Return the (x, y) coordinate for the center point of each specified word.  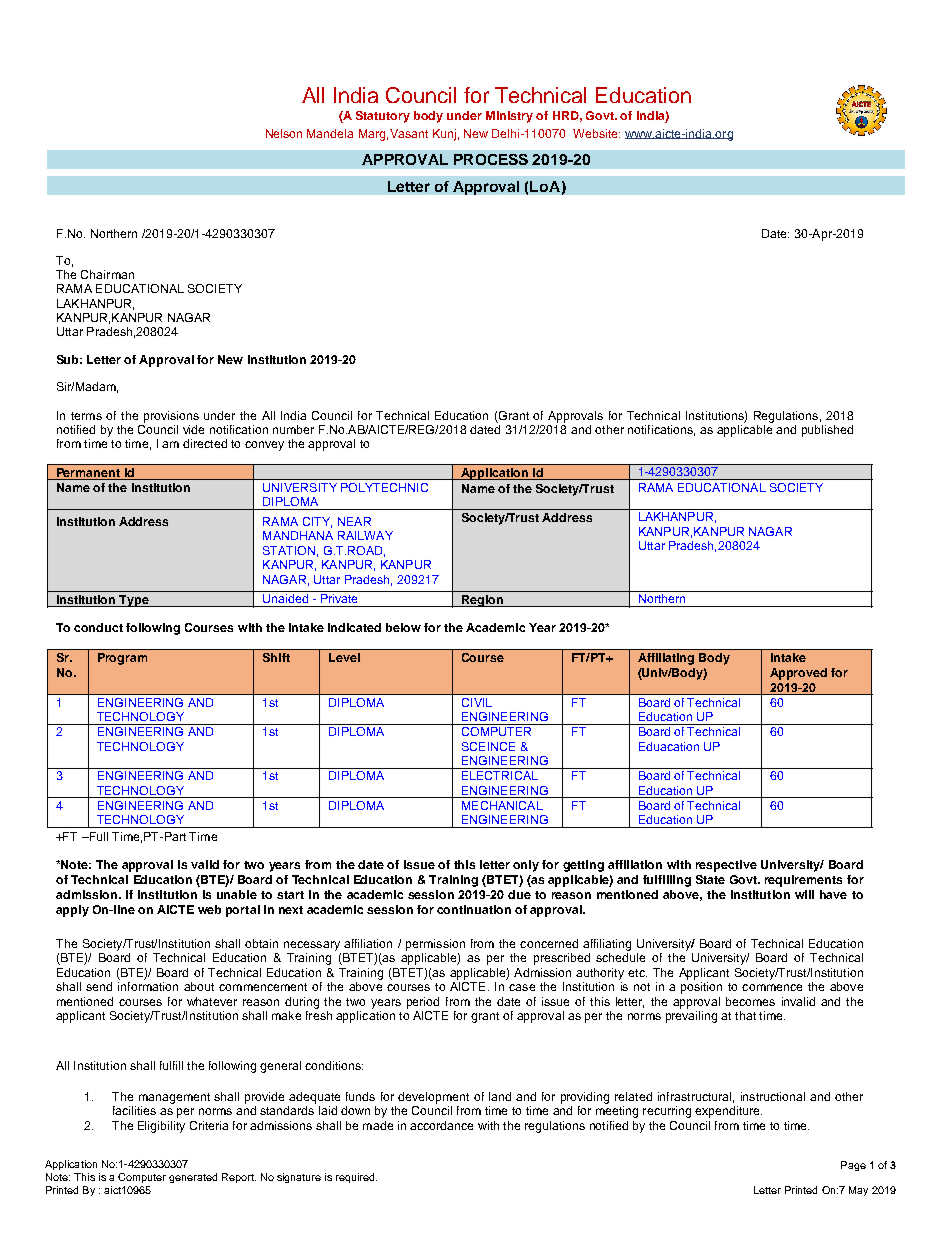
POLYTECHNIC (384, 487)
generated (193, 1178)
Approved (798, 674)
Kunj (444, 135)
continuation (474, 909)
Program (122, 659)
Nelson (284, 133)
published (827, 431)
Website (596, 133)
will (804, 894)
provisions (171, 417)
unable (237, 894)
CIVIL (477, 702)
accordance (441, 1125)
